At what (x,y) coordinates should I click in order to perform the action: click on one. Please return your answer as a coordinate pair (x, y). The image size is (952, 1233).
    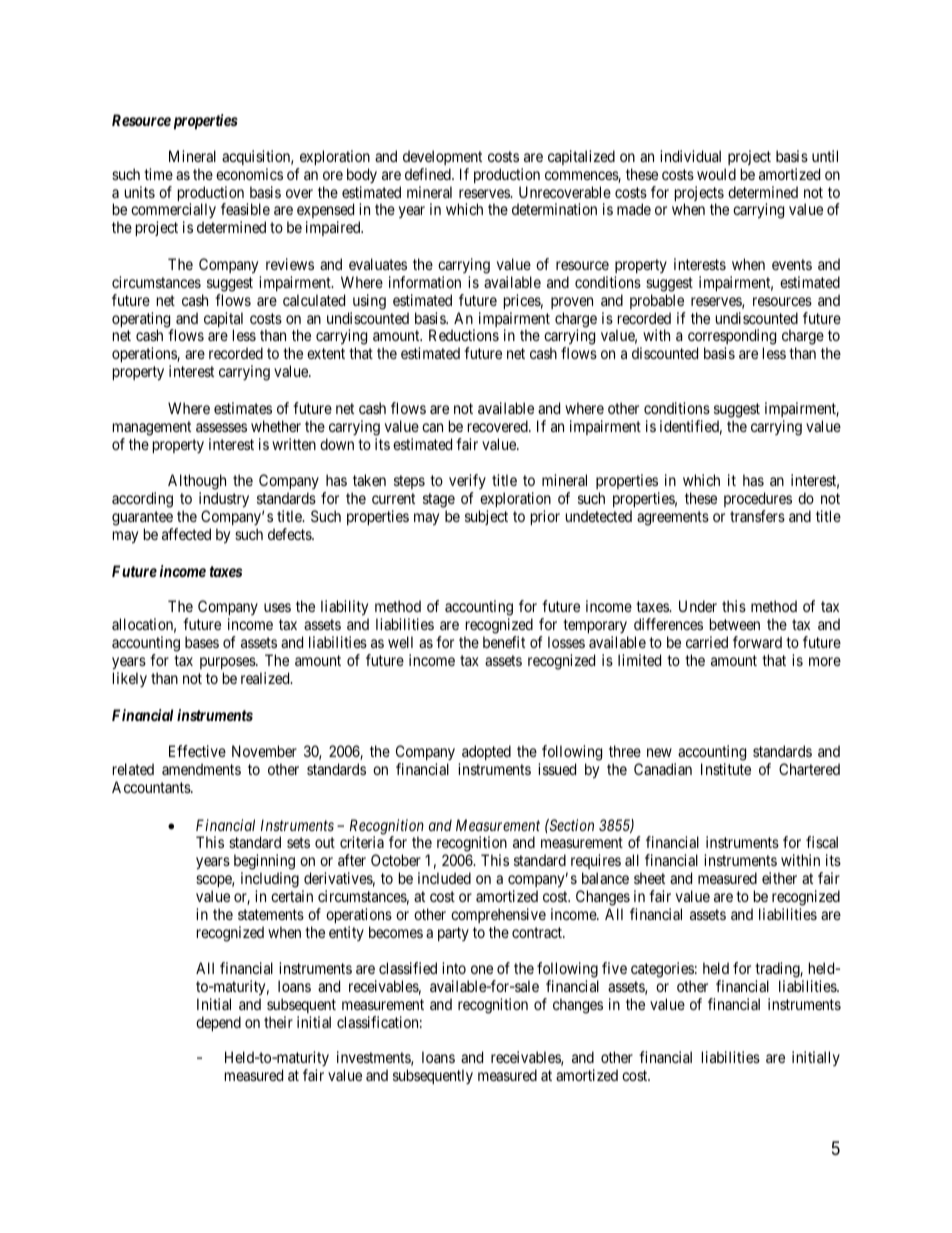
    Looking at the image, I should click on (482, 969).
